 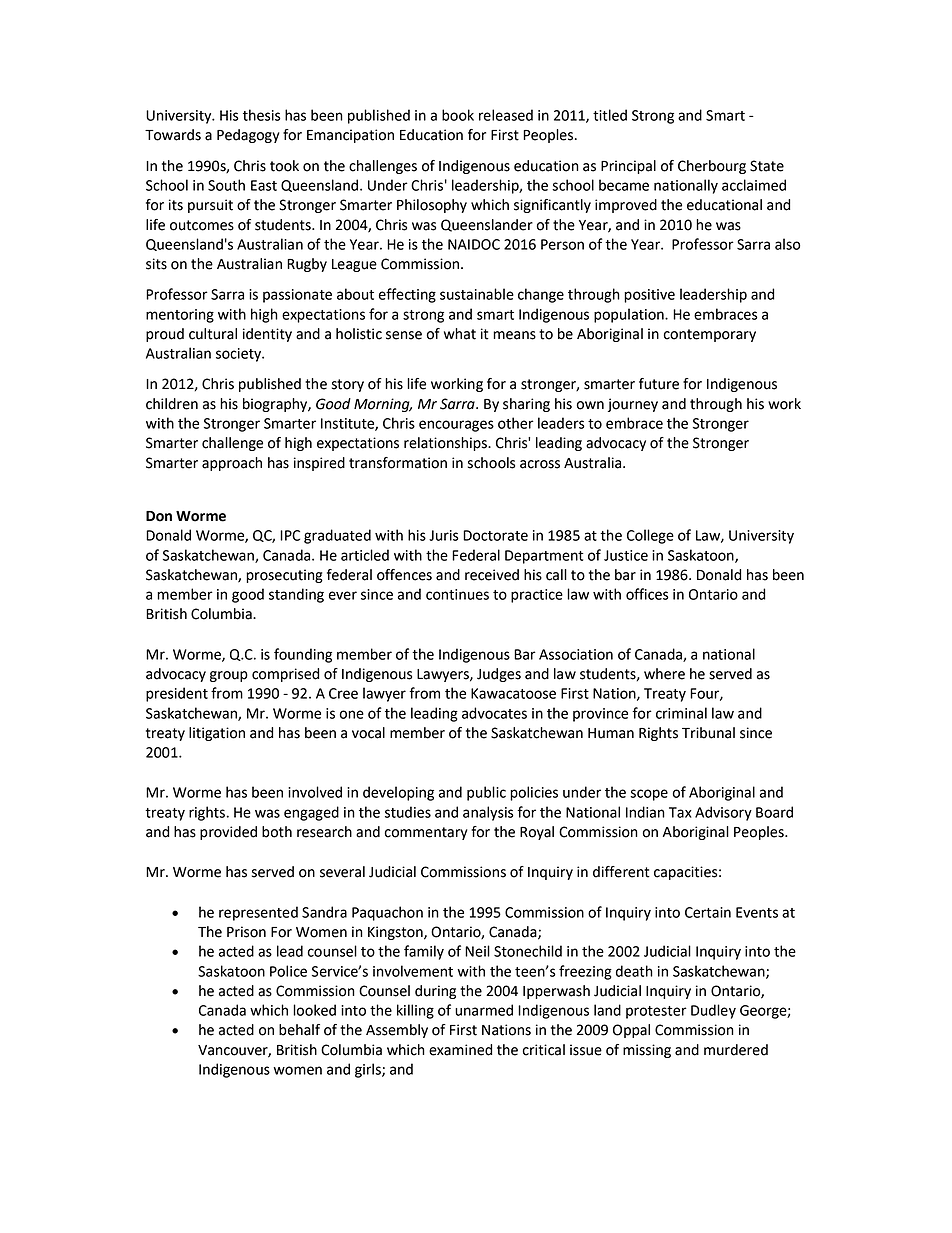 I want to click on book, so click(x=458, y=115).
